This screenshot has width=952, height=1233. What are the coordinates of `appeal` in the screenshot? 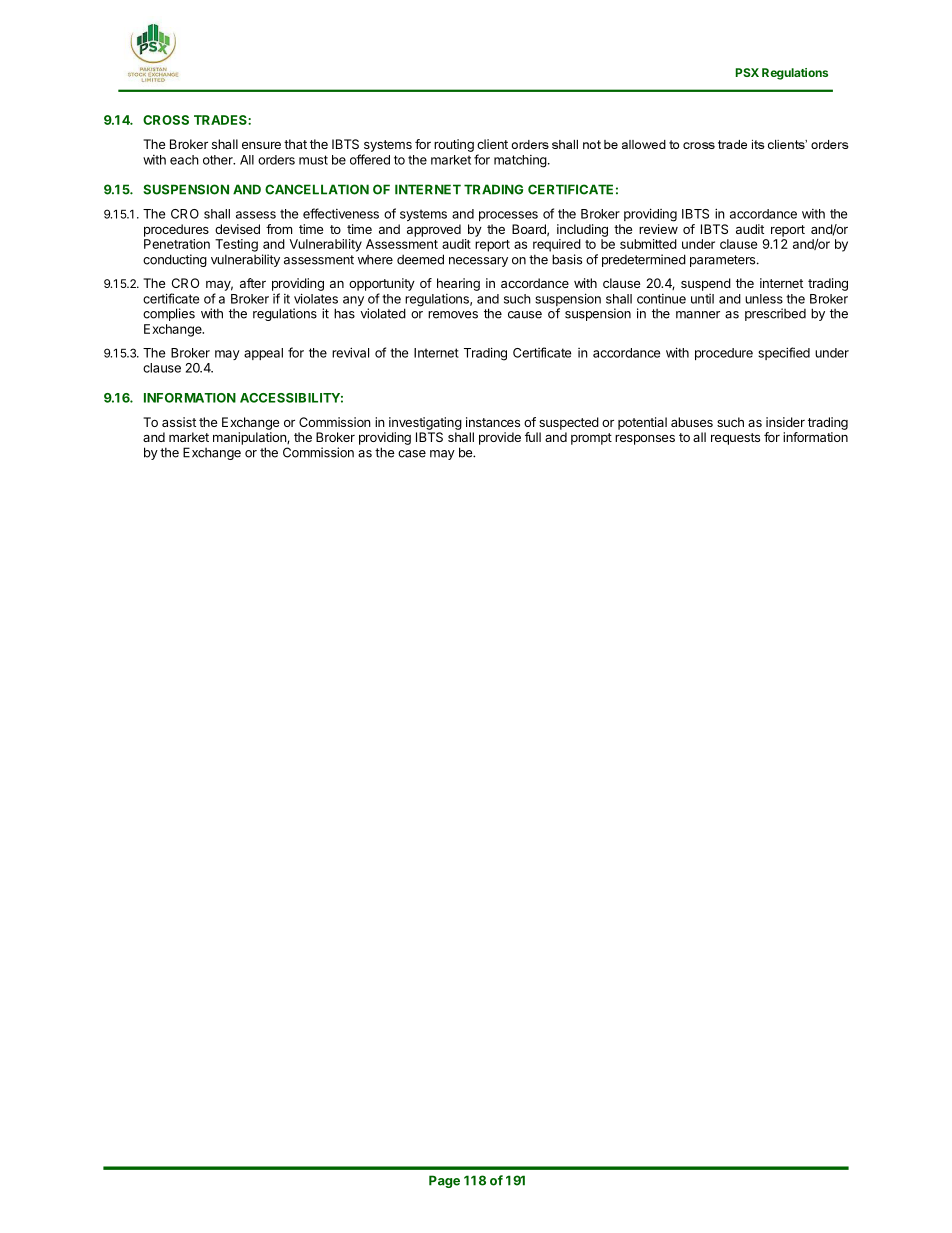 It's located at (263, 354).
